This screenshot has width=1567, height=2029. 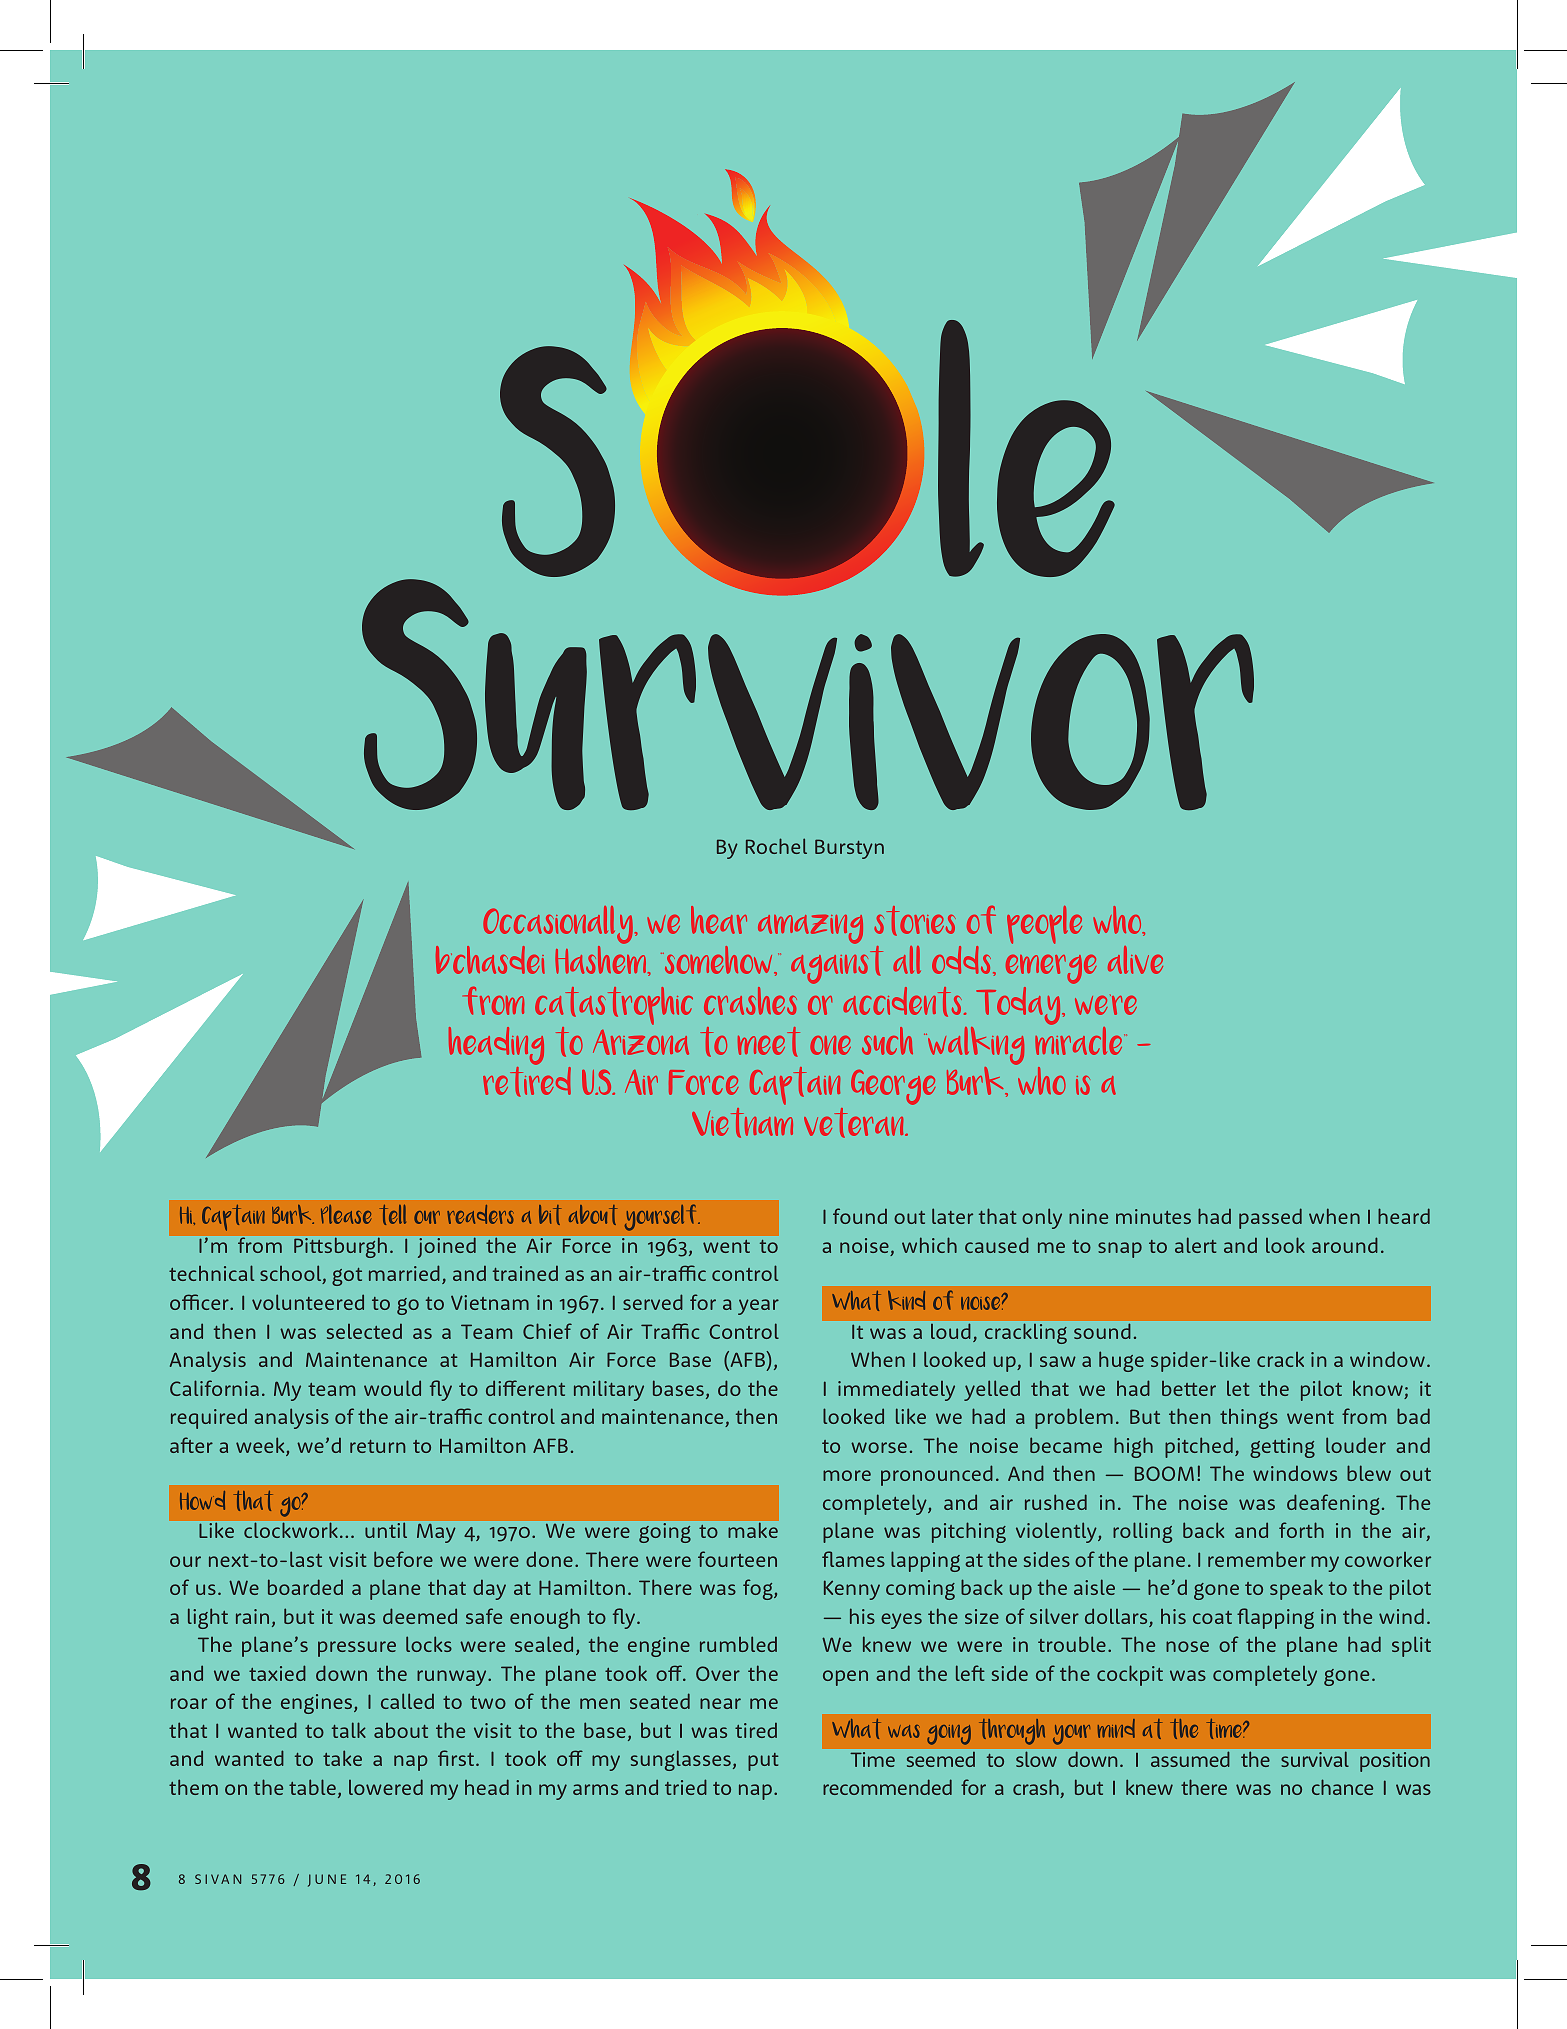 I want to click on take, so click(x=342, y=1758).
